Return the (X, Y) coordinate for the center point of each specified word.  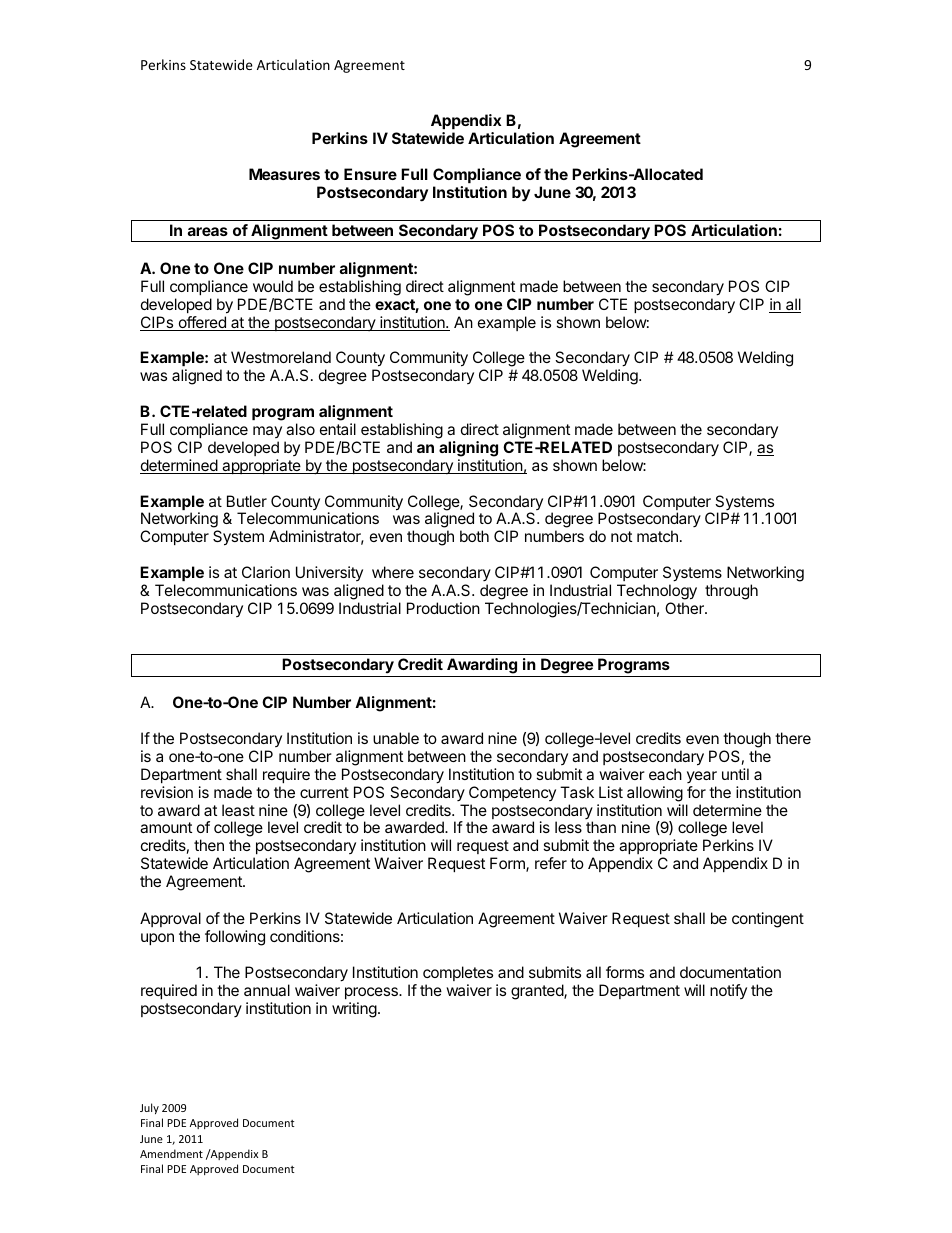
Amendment (171, 1153)
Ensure (370, 174)
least (238, 810)
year (702, 777)
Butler (247, 501)
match (657, 536)
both (474, 536)
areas (208, 231)
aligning (468, 449)
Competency (512, 793)
